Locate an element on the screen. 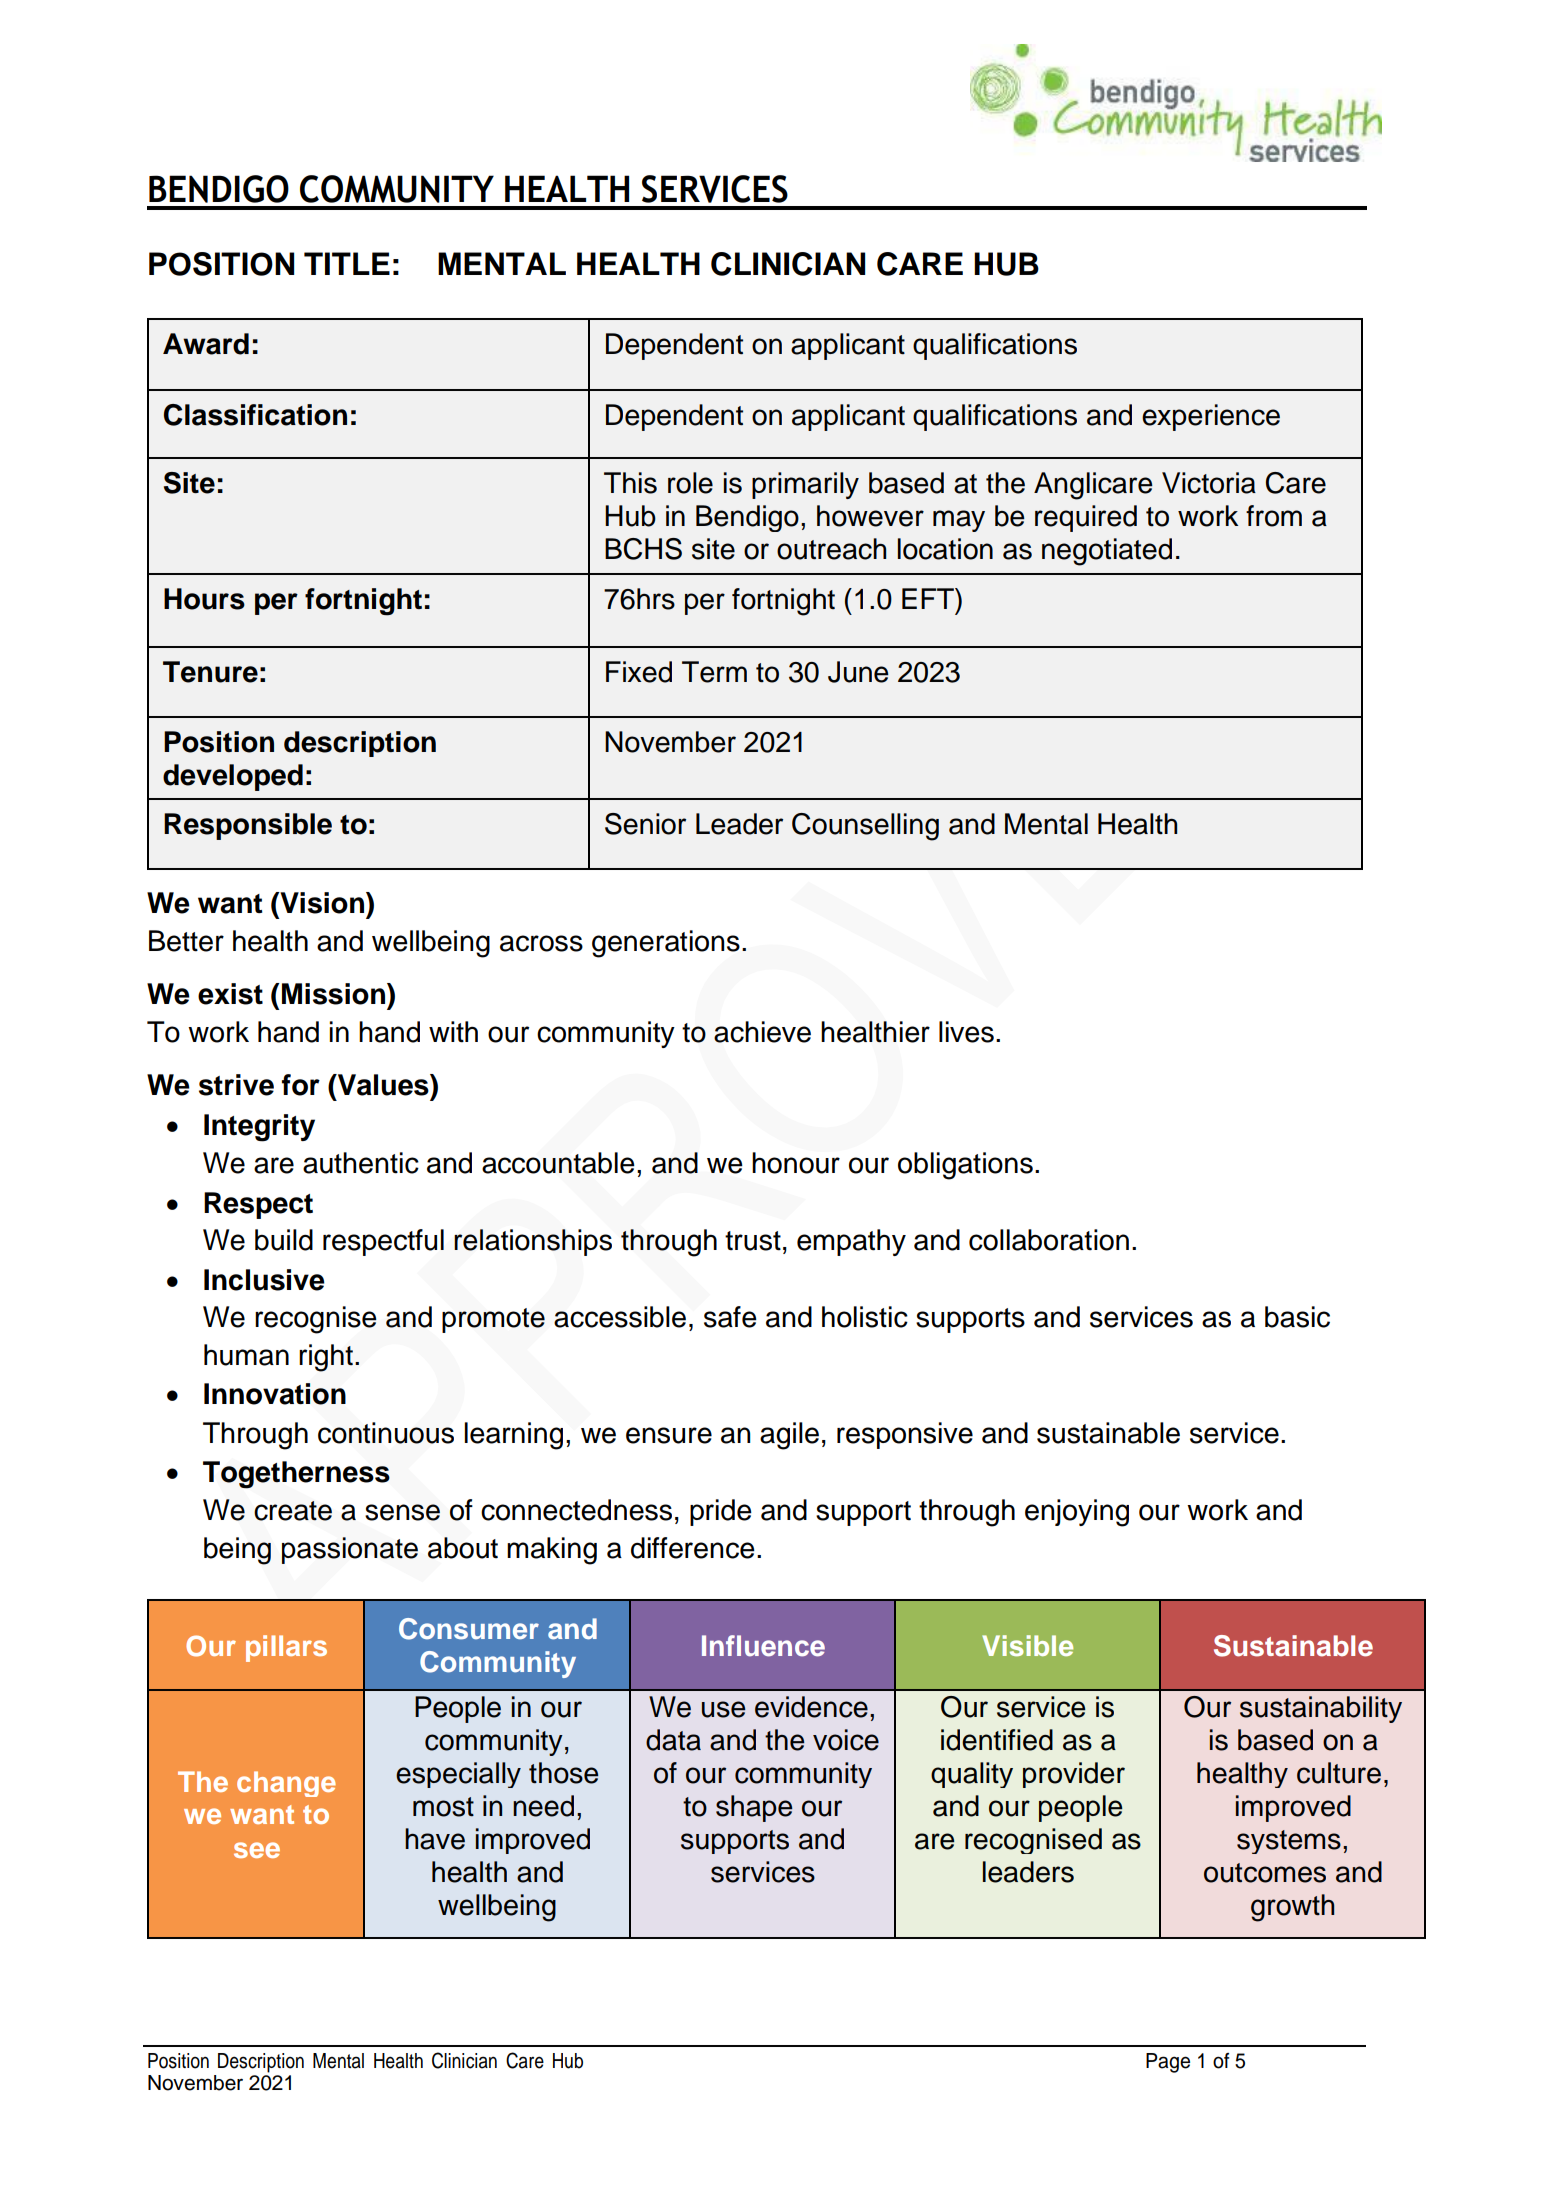 The width and height of the screenshot is (1547, 2187). achieve is located at coordinates (762, 1032).
